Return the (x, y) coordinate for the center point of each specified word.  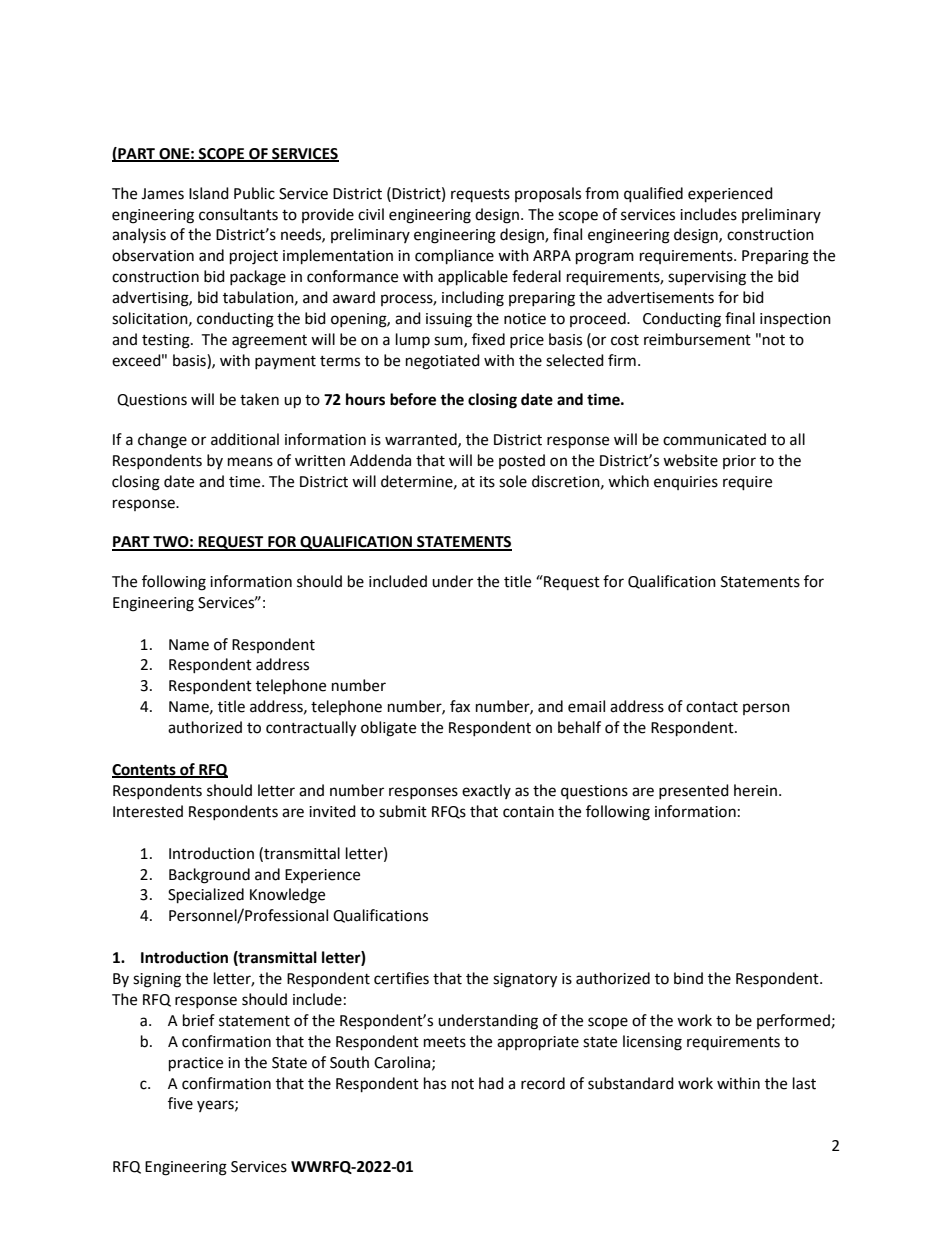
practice (196, 1064)
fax (460, 706)
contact (712, 707)
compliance (454, 257)
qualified (653, 195)
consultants (238, 214)
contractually (311, 729)
